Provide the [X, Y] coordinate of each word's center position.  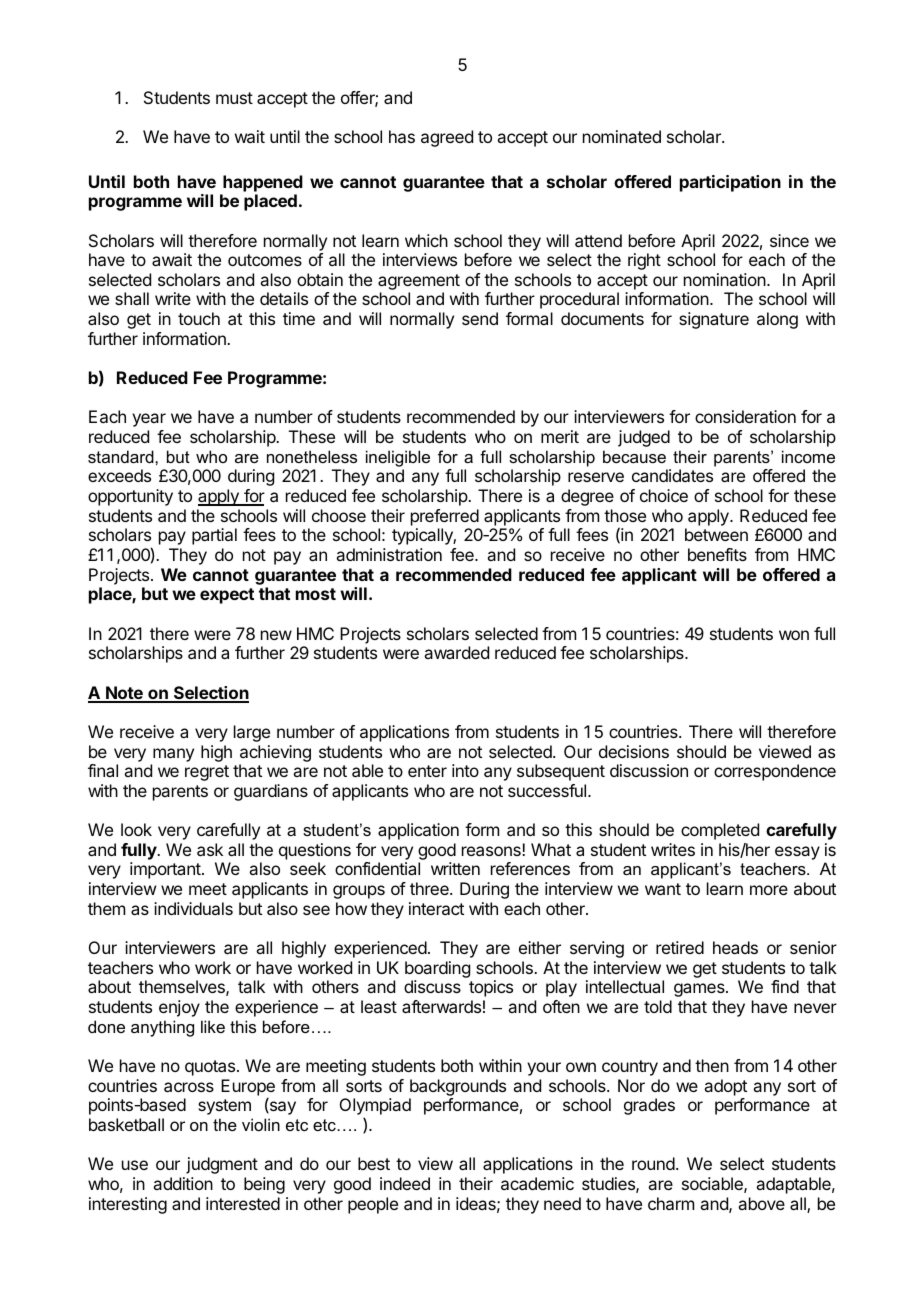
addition [183, 1183]
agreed [447, 138]
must [234, 98]
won [794, 635]
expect [227, 596]
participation [730, 183]
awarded [456, 652]
